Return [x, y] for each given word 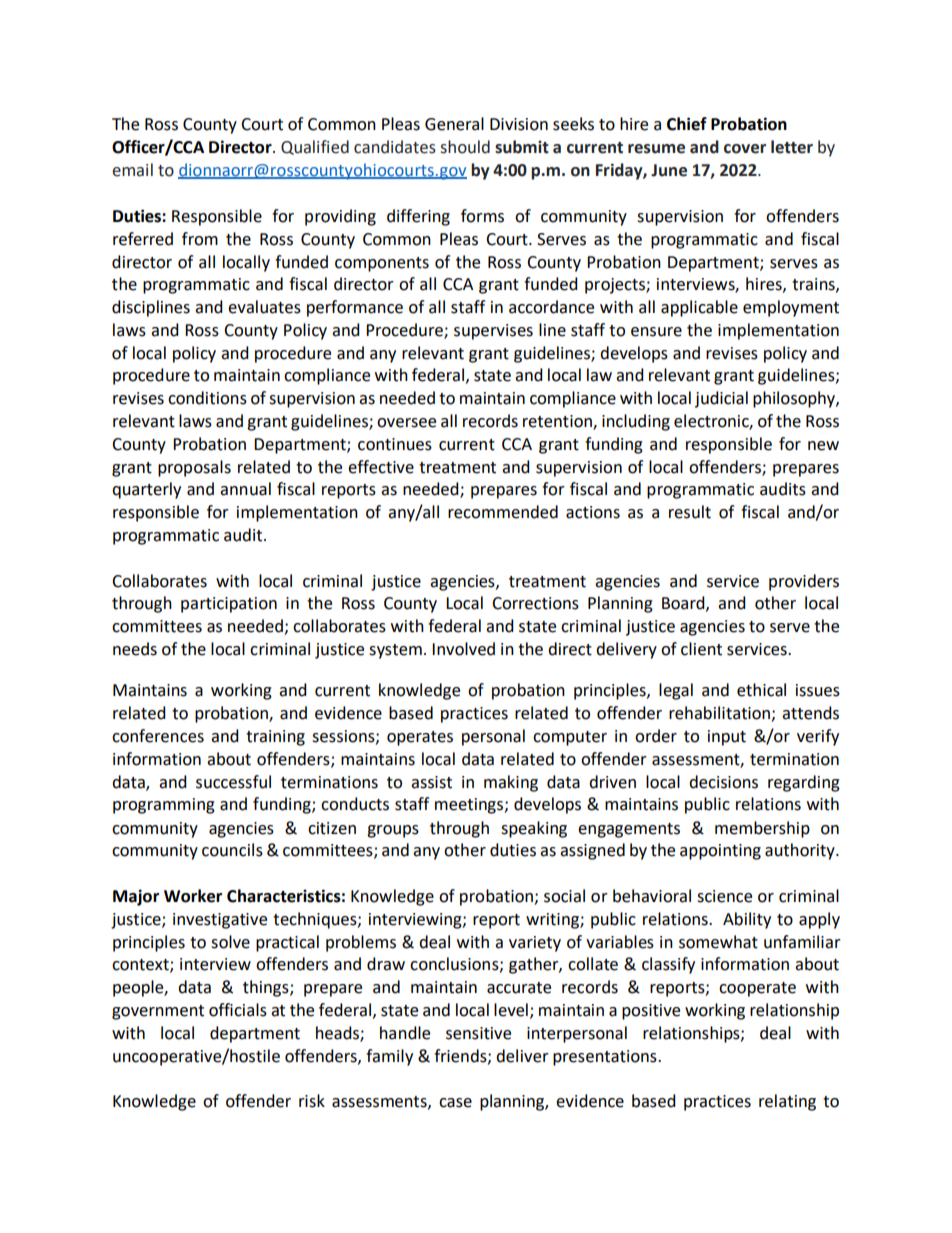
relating [787, 1102]
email [132, 170]
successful [233, 782]
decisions [723, 782]
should [465, 147]
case [455, 1103]
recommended [503, 512]
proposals [194, 468]
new [823, 446]
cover [745, 149]
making [511, 783]
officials [238, 1010]
